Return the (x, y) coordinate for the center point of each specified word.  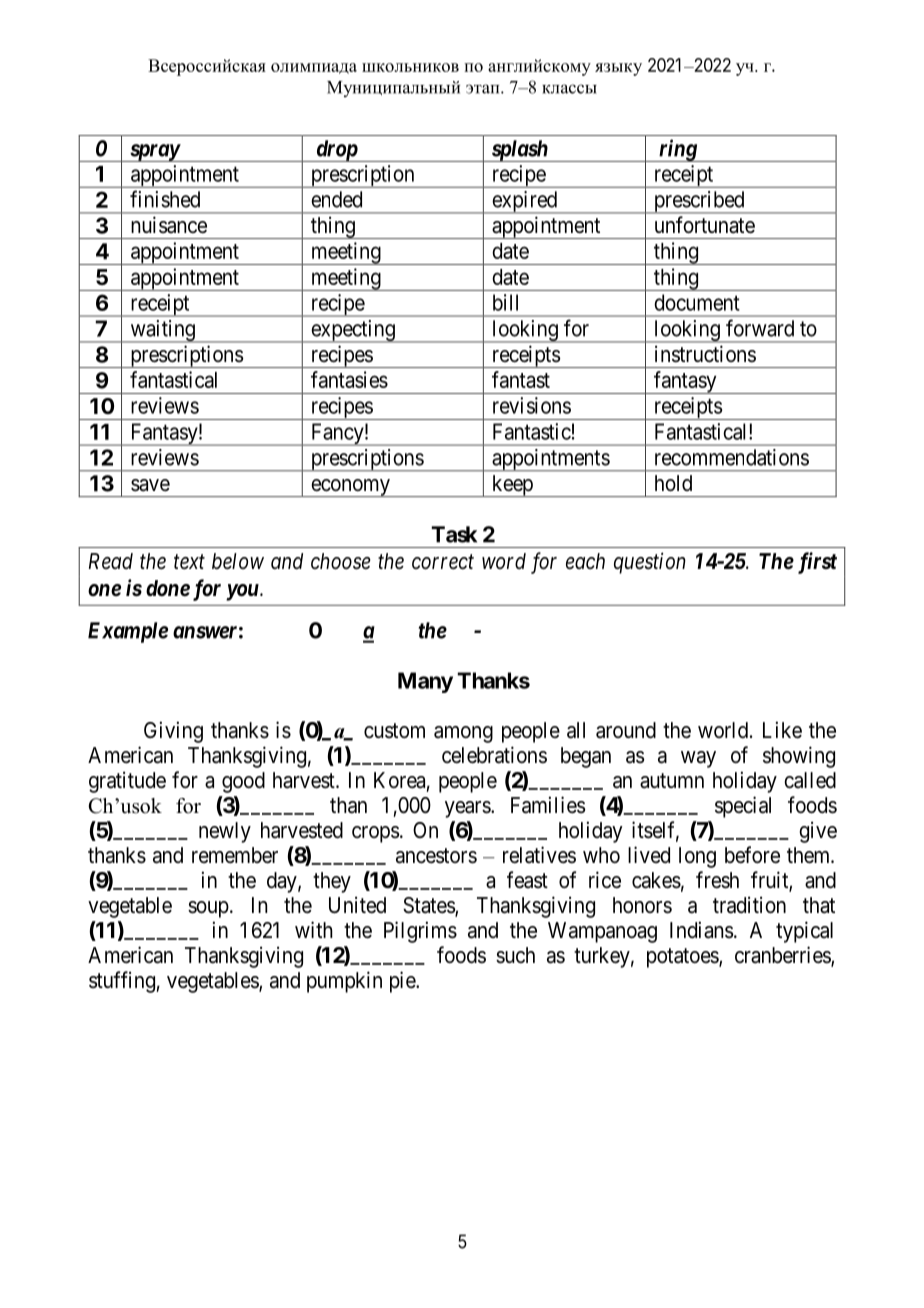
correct (443, 562)
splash (519, 151)
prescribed (699, 202)
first (817, 563)
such (515, 955)
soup (208, 909)
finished (165, 199)
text (189, 562)
